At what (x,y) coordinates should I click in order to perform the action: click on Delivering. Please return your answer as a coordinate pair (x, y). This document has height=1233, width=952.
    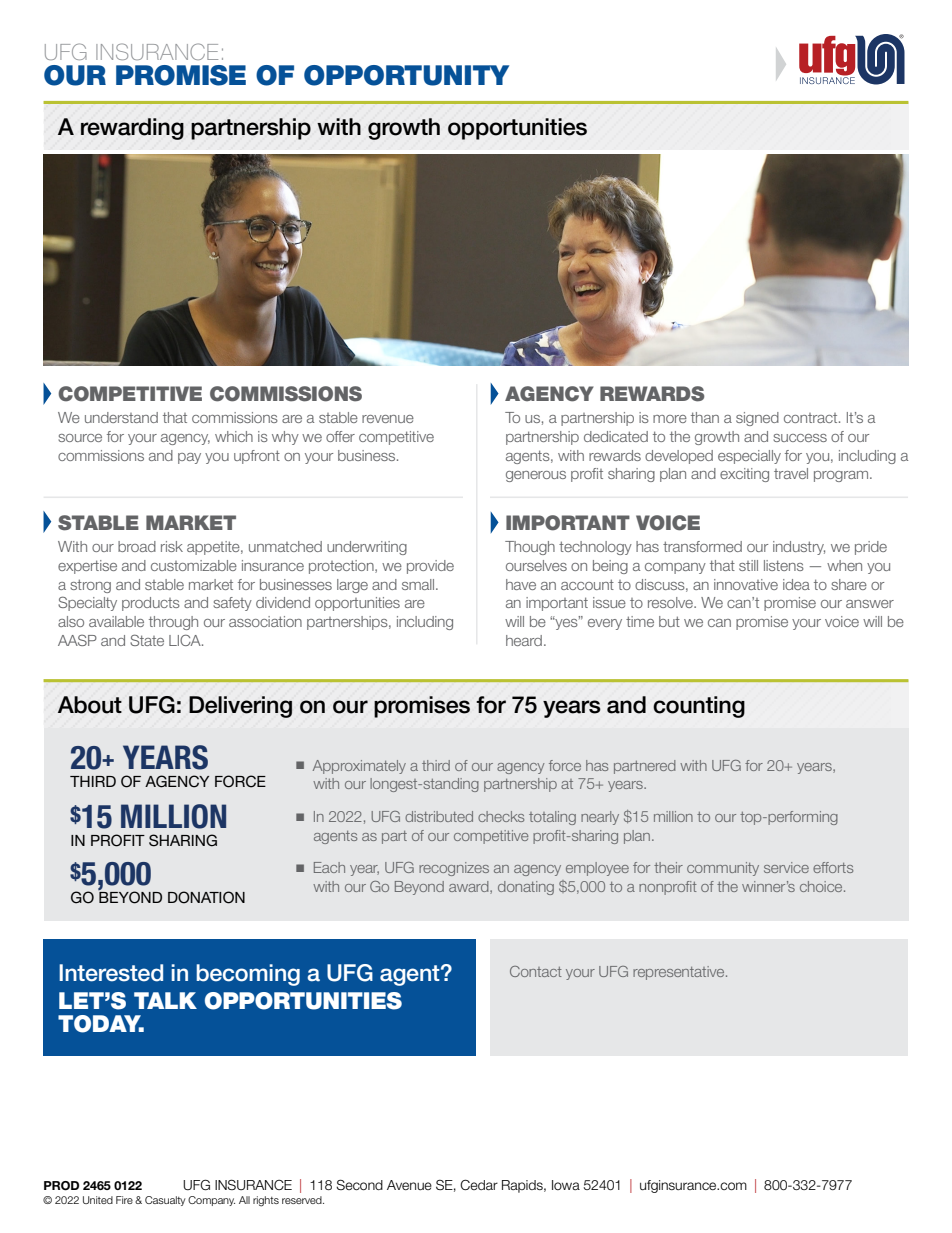
    Looking at the image, I should click on (240, 707).
